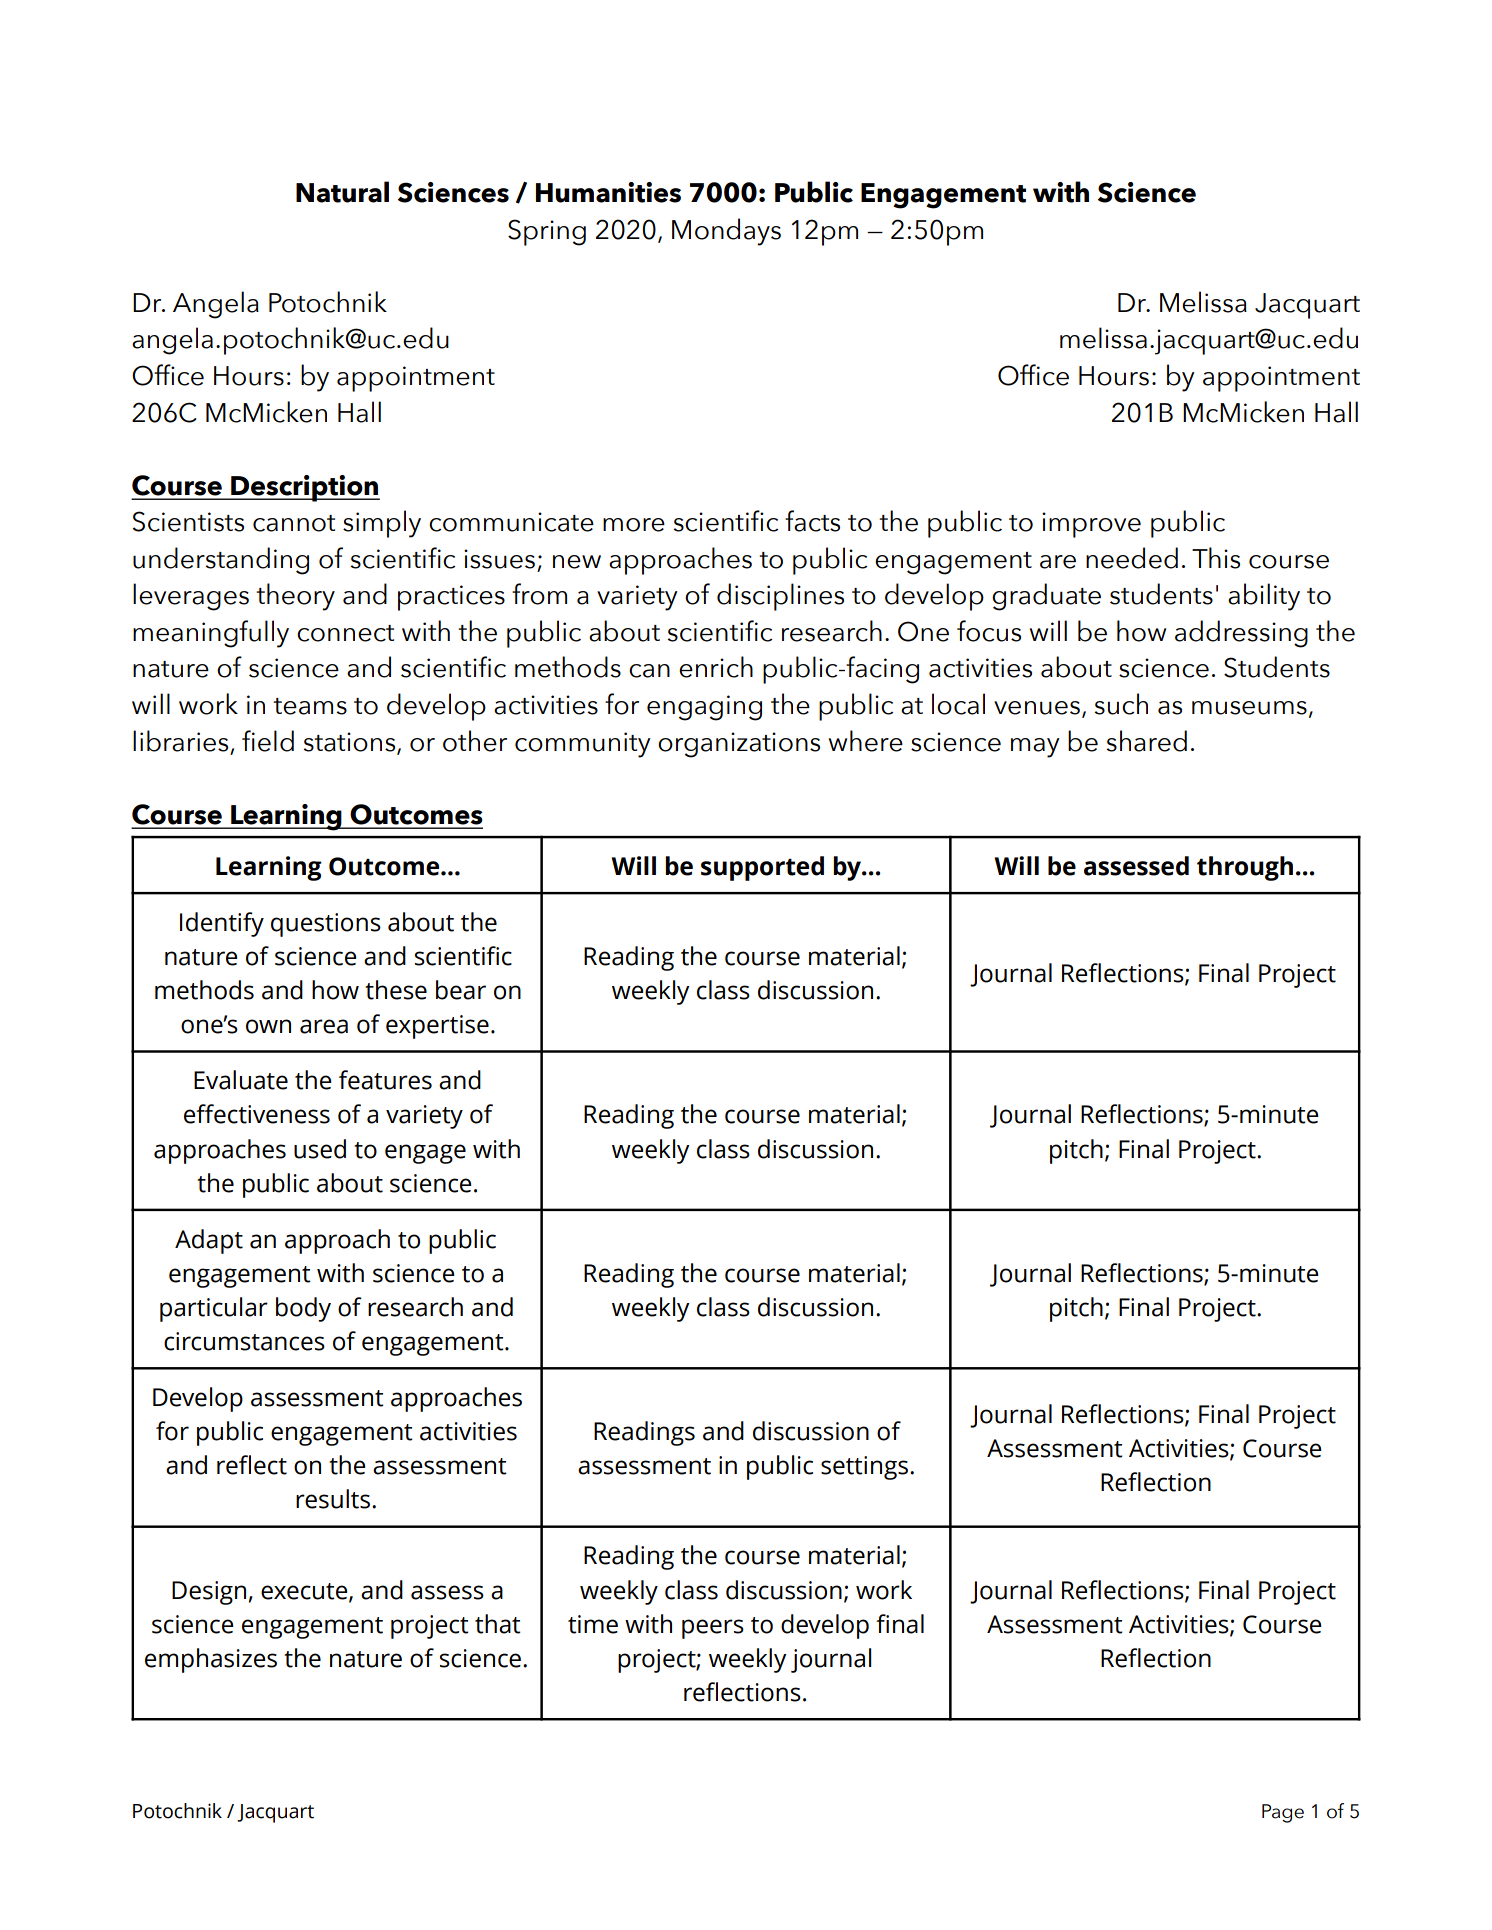 The height and width of the image is (1930, 1492). What do you see at coordinates (713, 1629) in the image?
I see `peers` at bounding box center [713, 1629].
